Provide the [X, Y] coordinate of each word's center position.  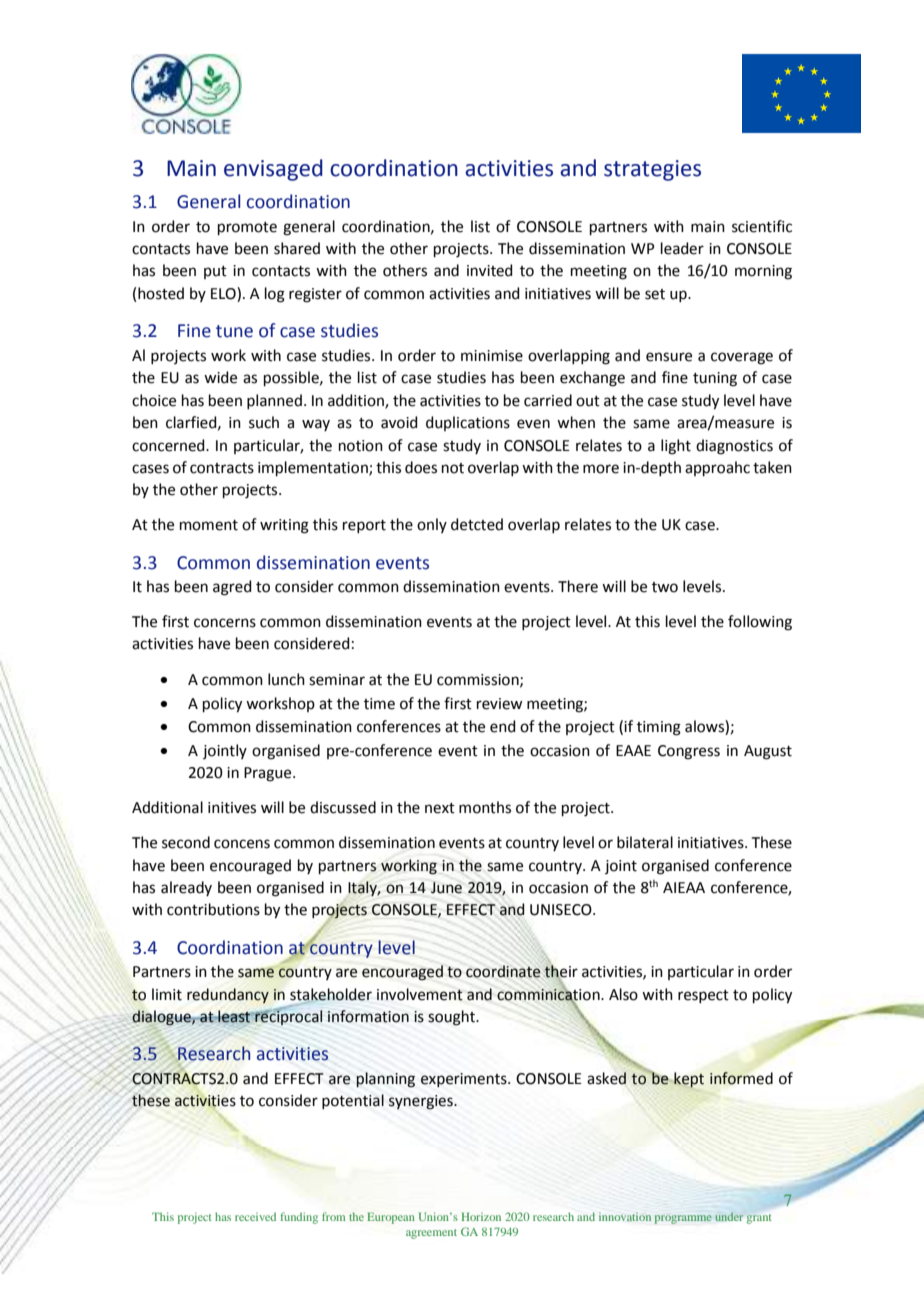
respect [703, 996]
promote [247, 228]
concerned [169, 445]
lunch [286, 679]
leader [682, 248]
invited [490, 270]
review [499, 704]
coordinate [503, 971]
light [676, 447]
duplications [468, 423]
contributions [213, 909]
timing [659, 728]
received [255, 1216]
